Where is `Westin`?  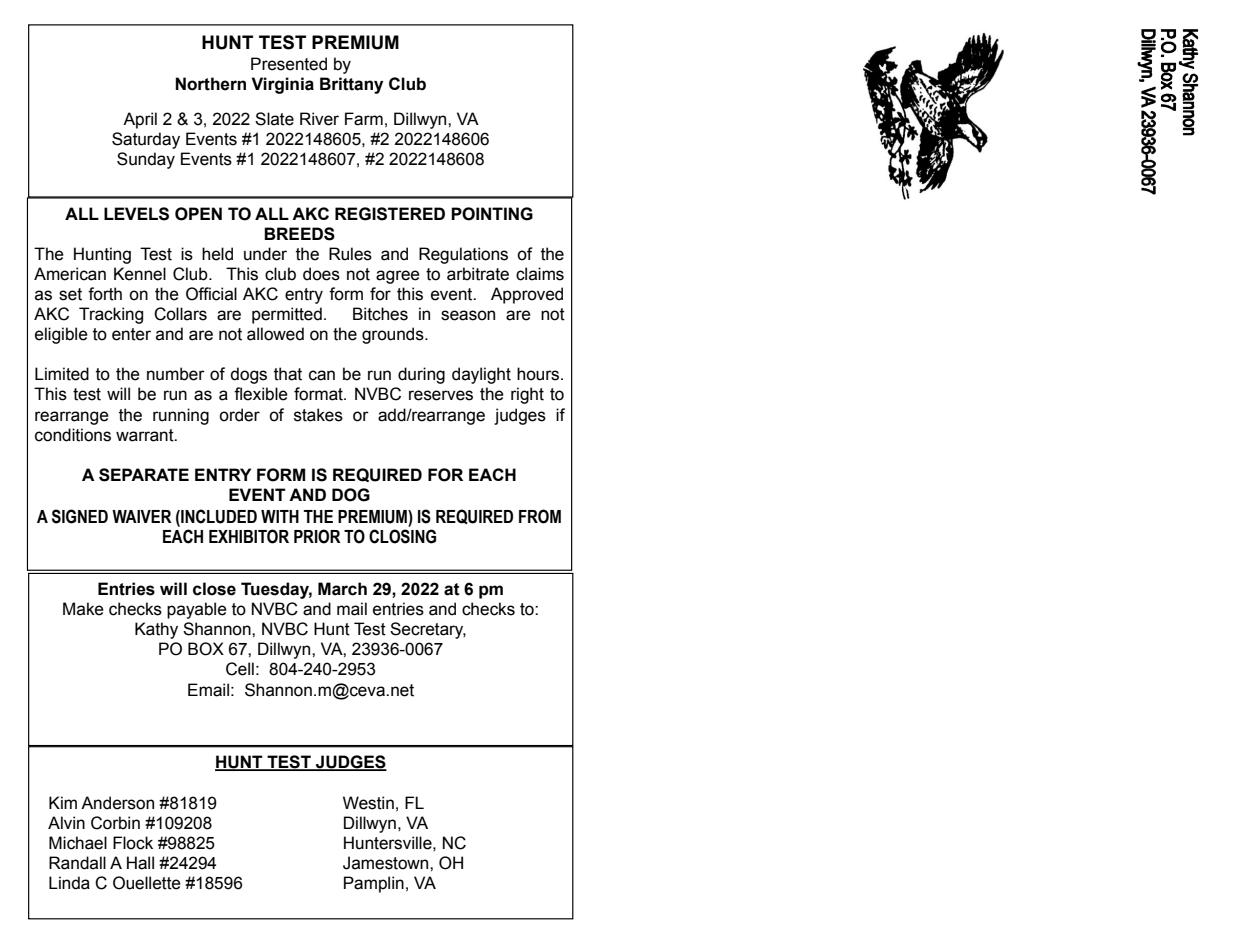 Westin is located at coordinates (368, 803).
